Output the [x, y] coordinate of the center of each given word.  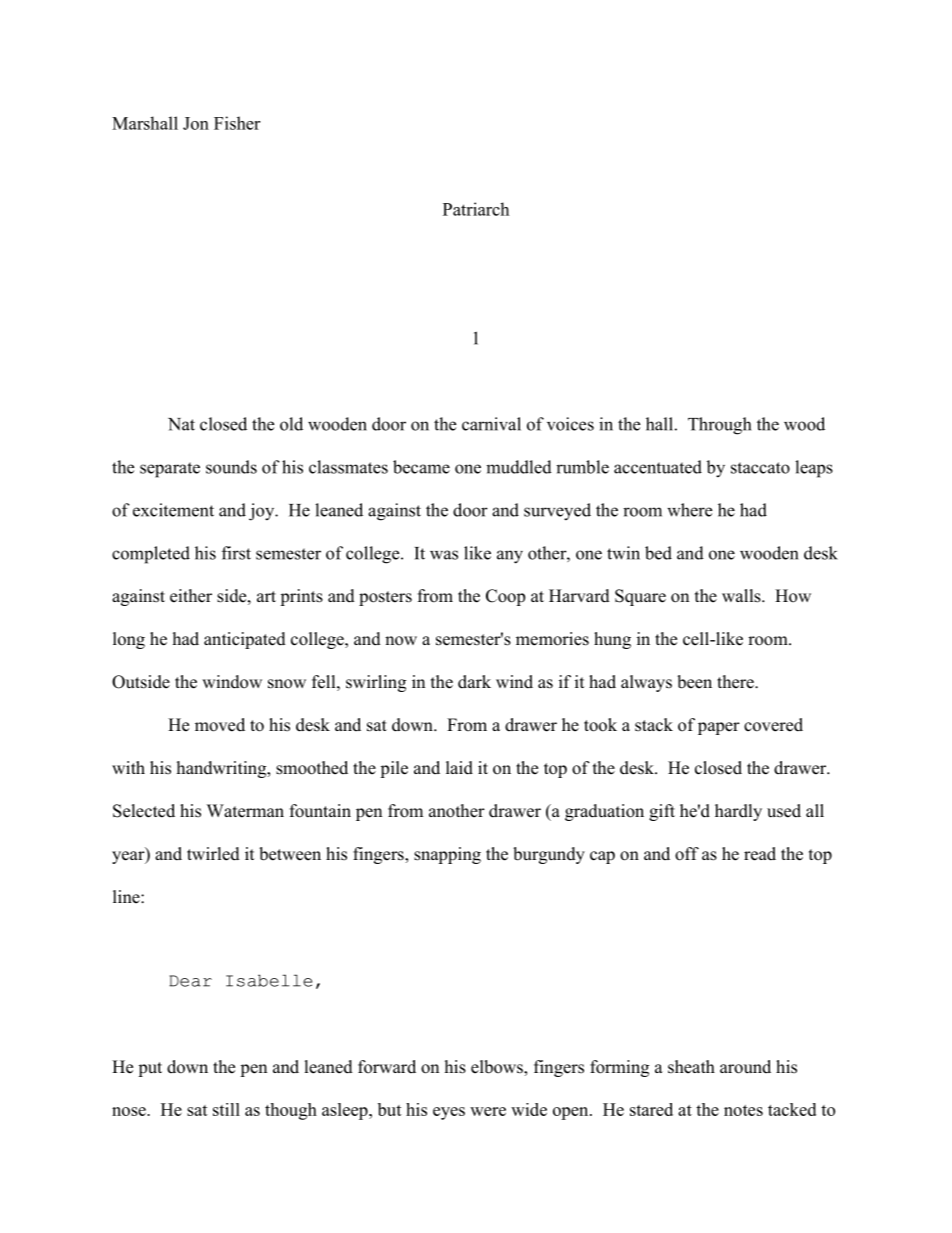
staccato [760, 468]
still [226, 1109]
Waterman [245, 811]
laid [459, 768]
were [488, 1111]
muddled [519, 467]
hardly [738, 812]
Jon [196, 123]
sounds [231, 467]
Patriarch [476, 209]
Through [719, 426]
